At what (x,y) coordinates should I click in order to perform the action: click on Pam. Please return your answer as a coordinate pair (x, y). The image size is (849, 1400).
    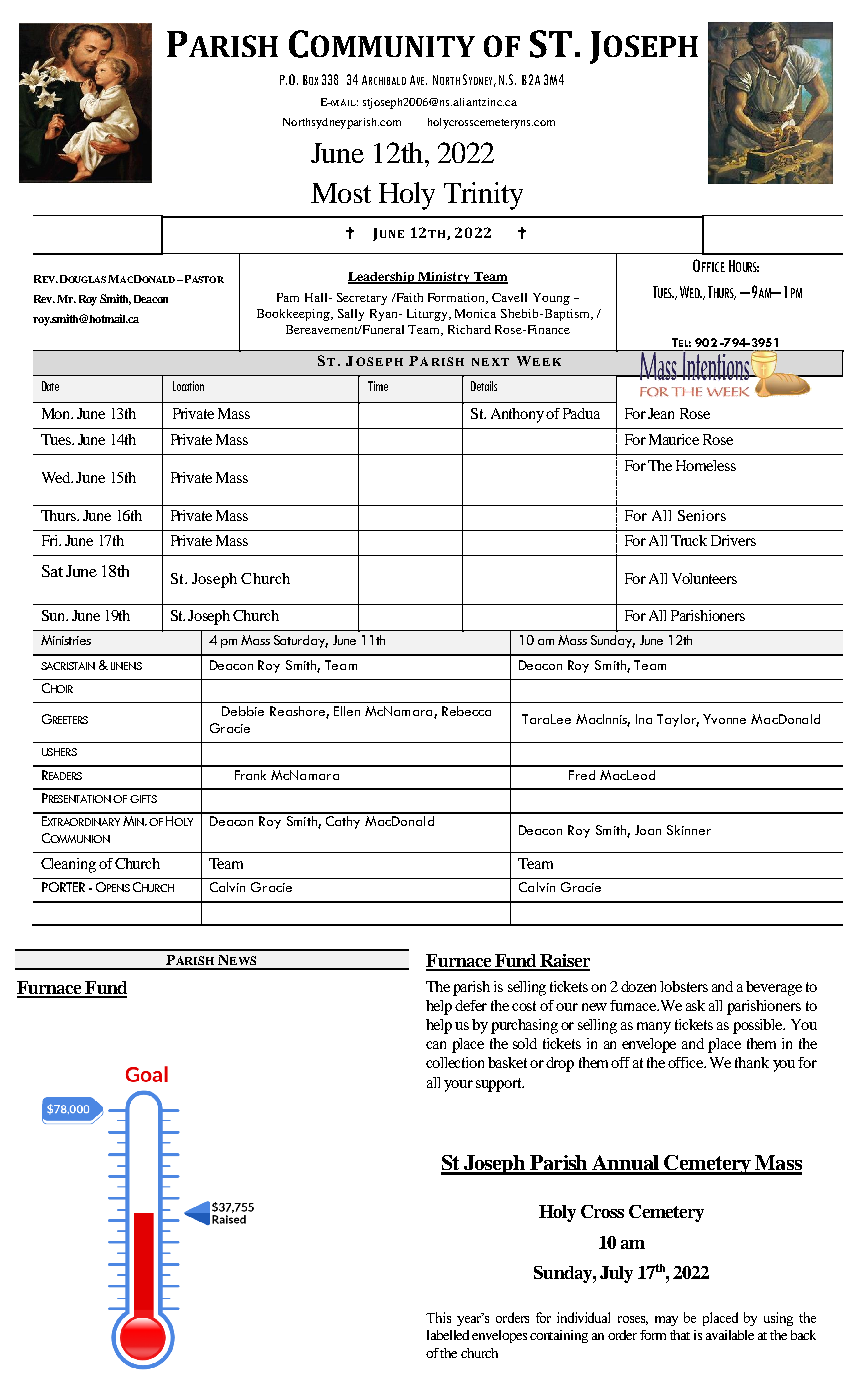
    Looking at the image, I should click on (288, 297).
